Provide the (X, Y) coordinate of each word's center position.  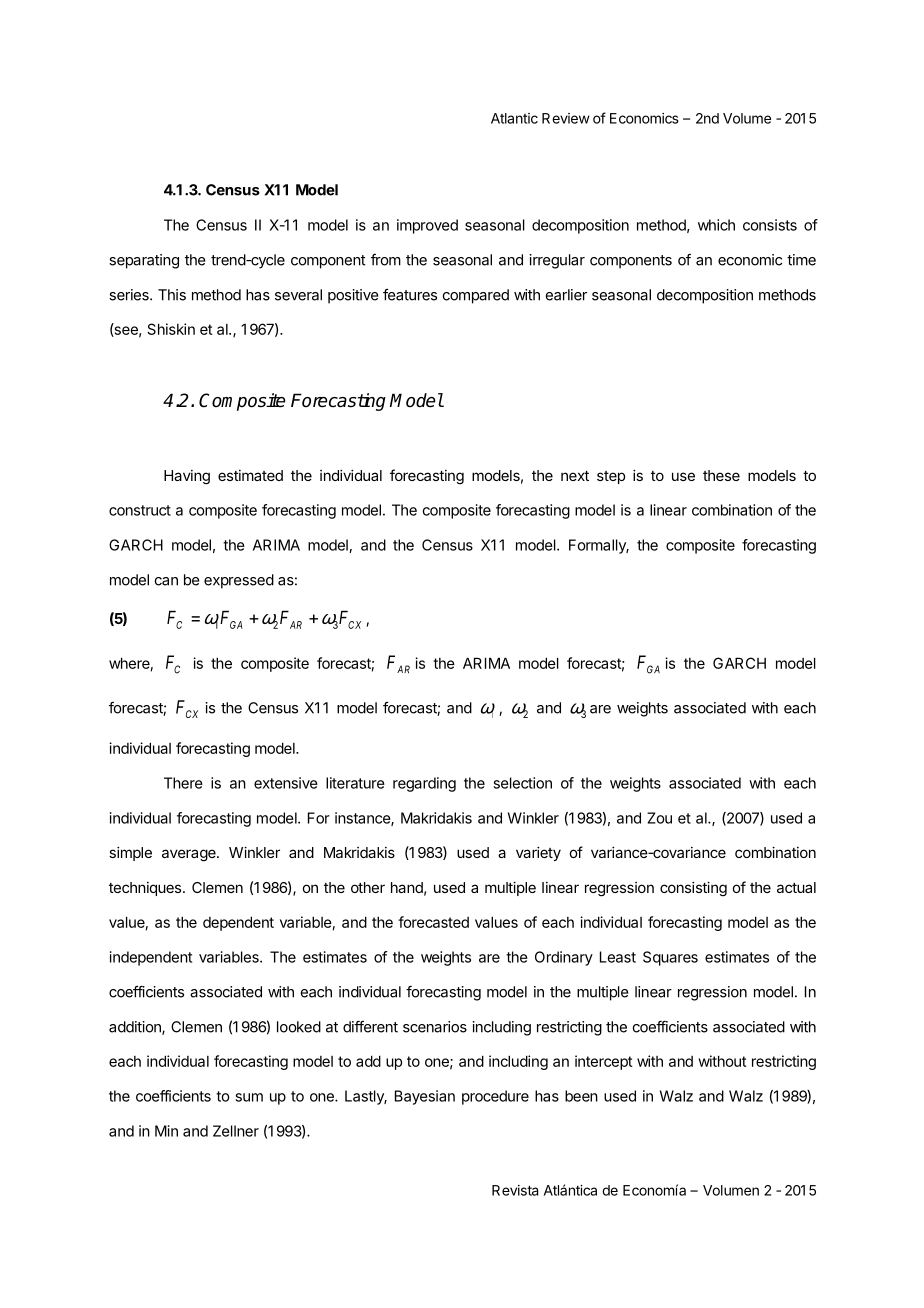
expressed (239, 581)
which (716, 225)
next (575, 476)
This (172, 295)
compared (476, 296)
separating (144, 261)
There (183, 783)
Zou (659, 818)
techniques (146, 889)
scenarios (435, 1027)
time (801, 260)
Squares (670, 958)
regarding (424, 784)
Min (166, 1131)
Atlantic (514, 118)
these (721, 475)
